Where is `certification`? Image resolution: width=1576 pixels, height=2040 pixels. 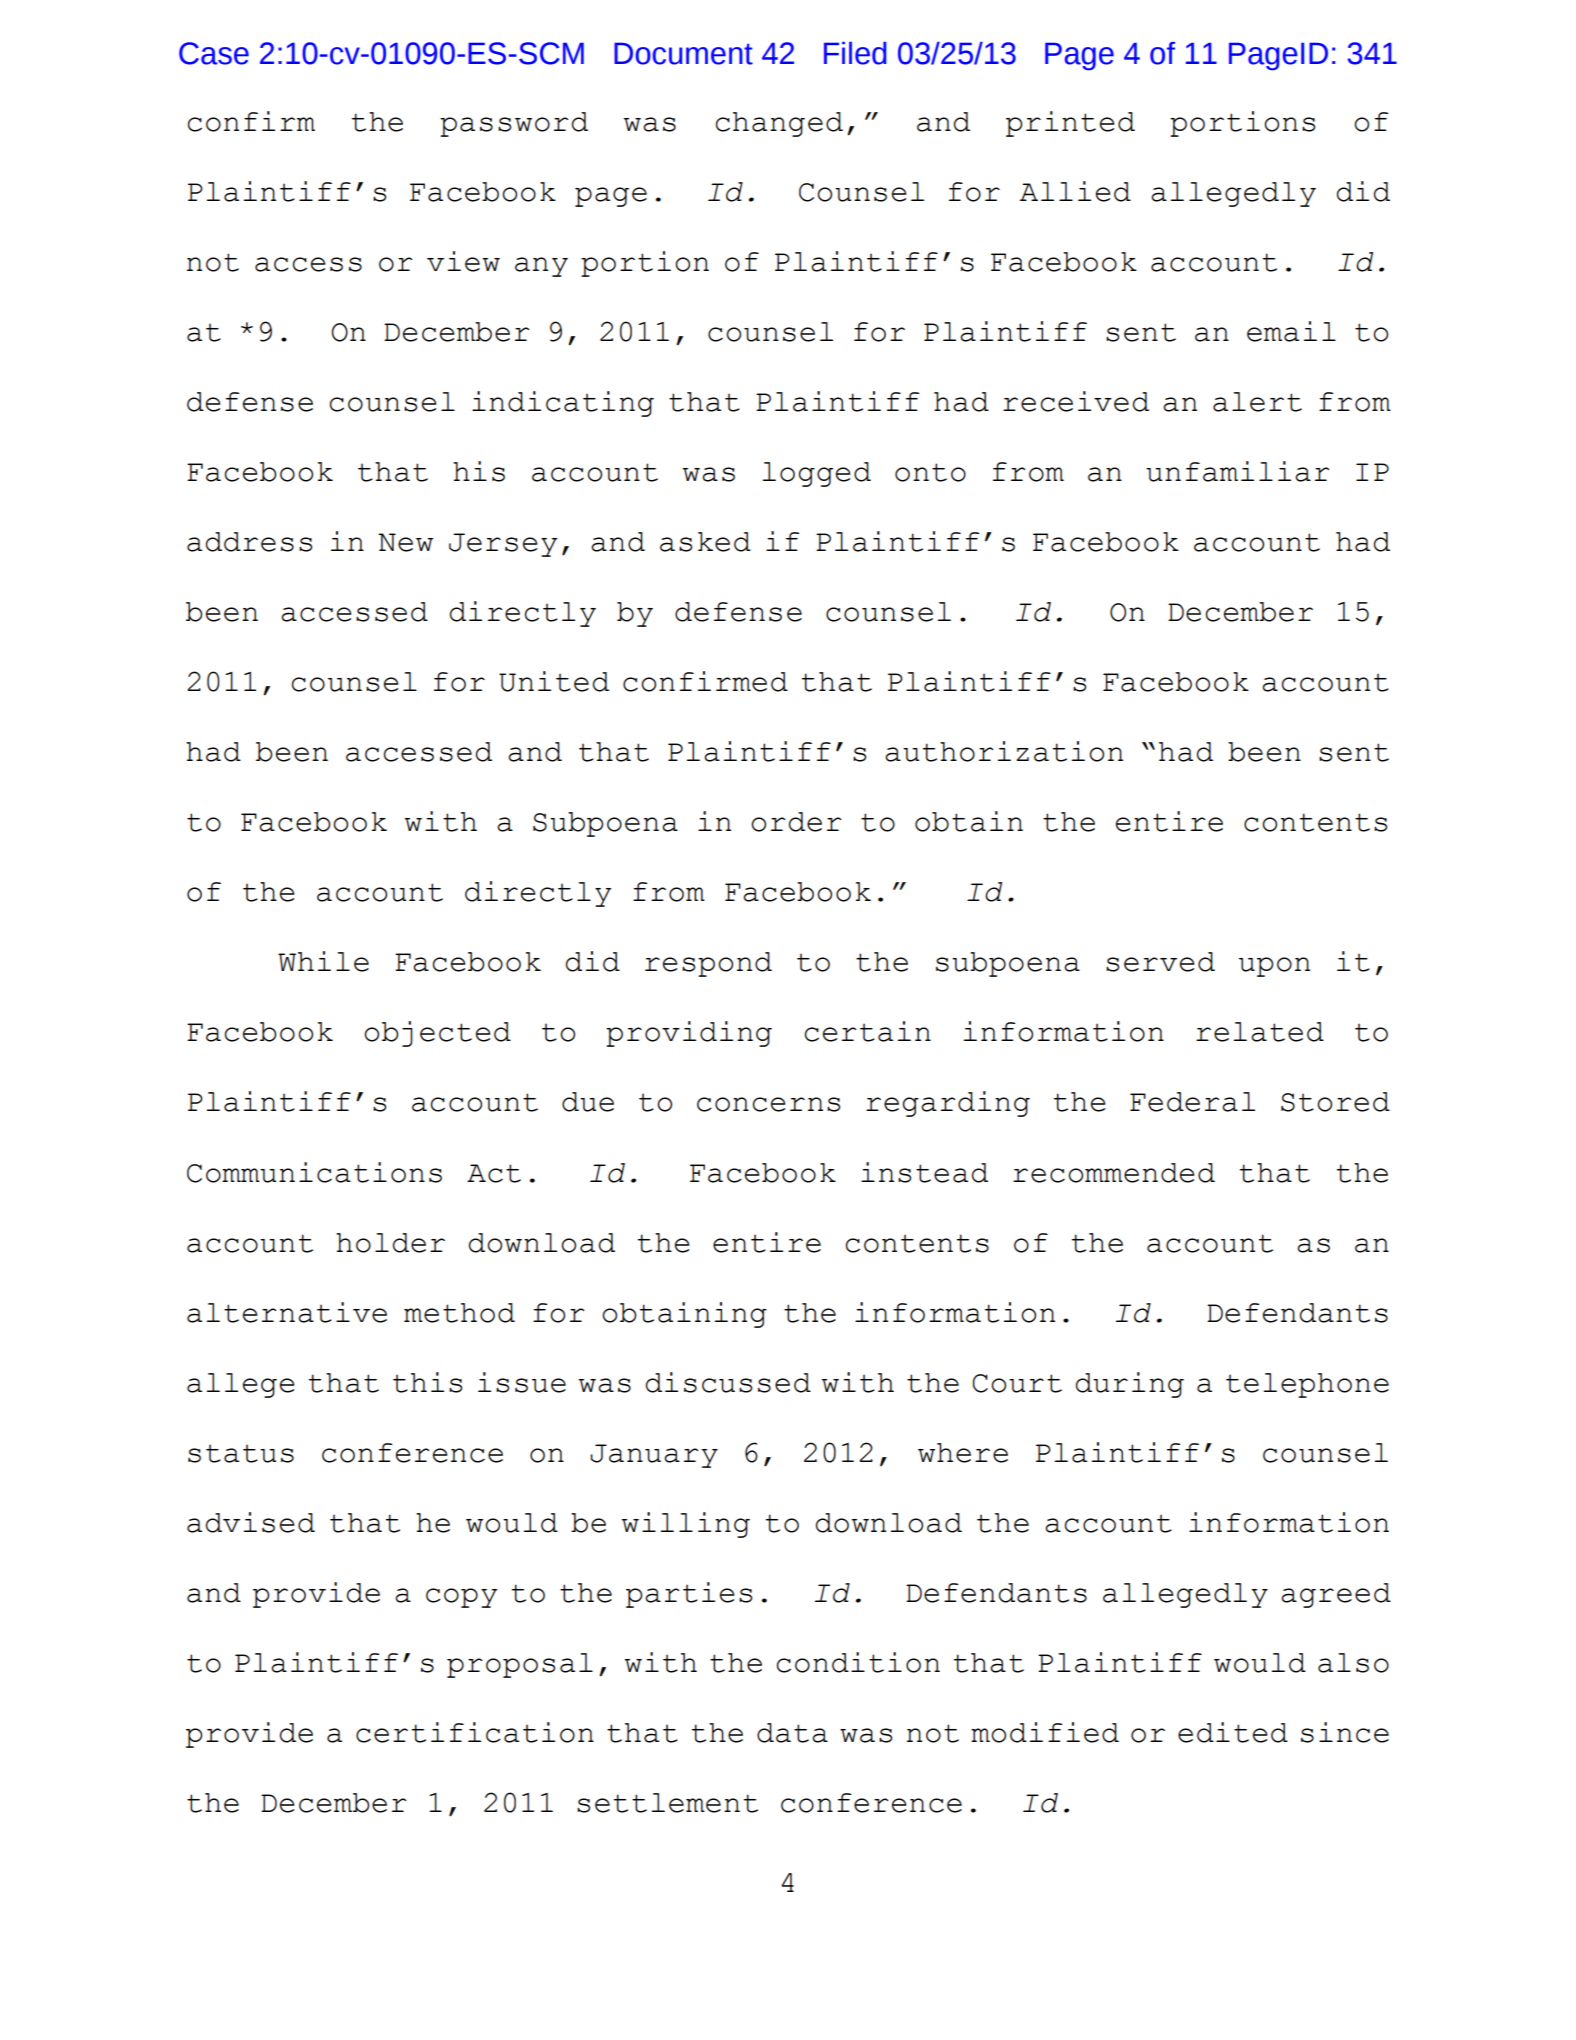 certification is located at coordinates (475, 1732).
